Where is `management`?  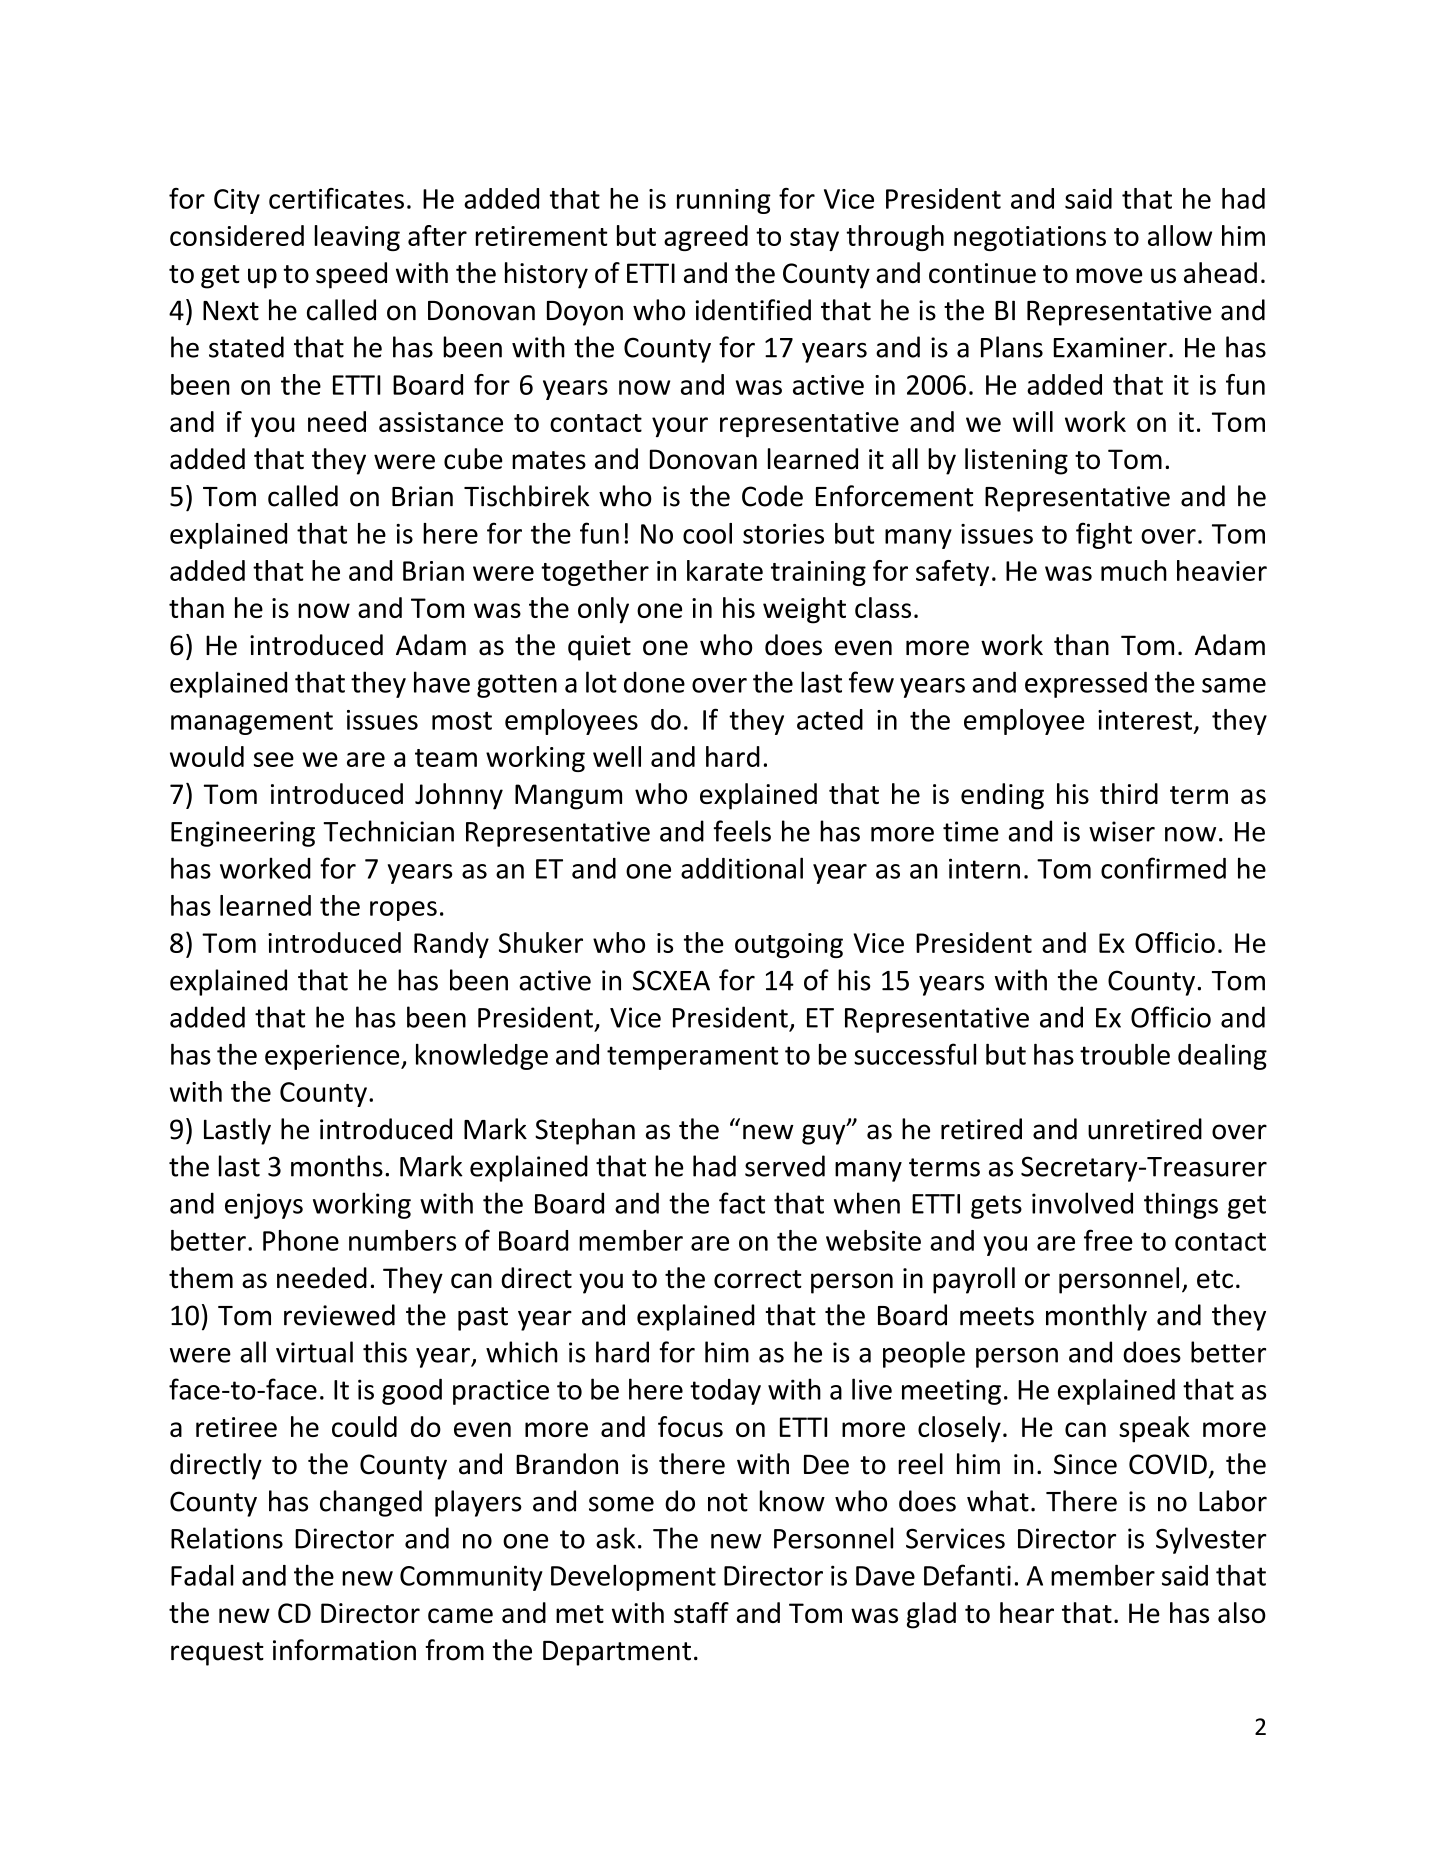
management is located at coordinates (252, 723).
